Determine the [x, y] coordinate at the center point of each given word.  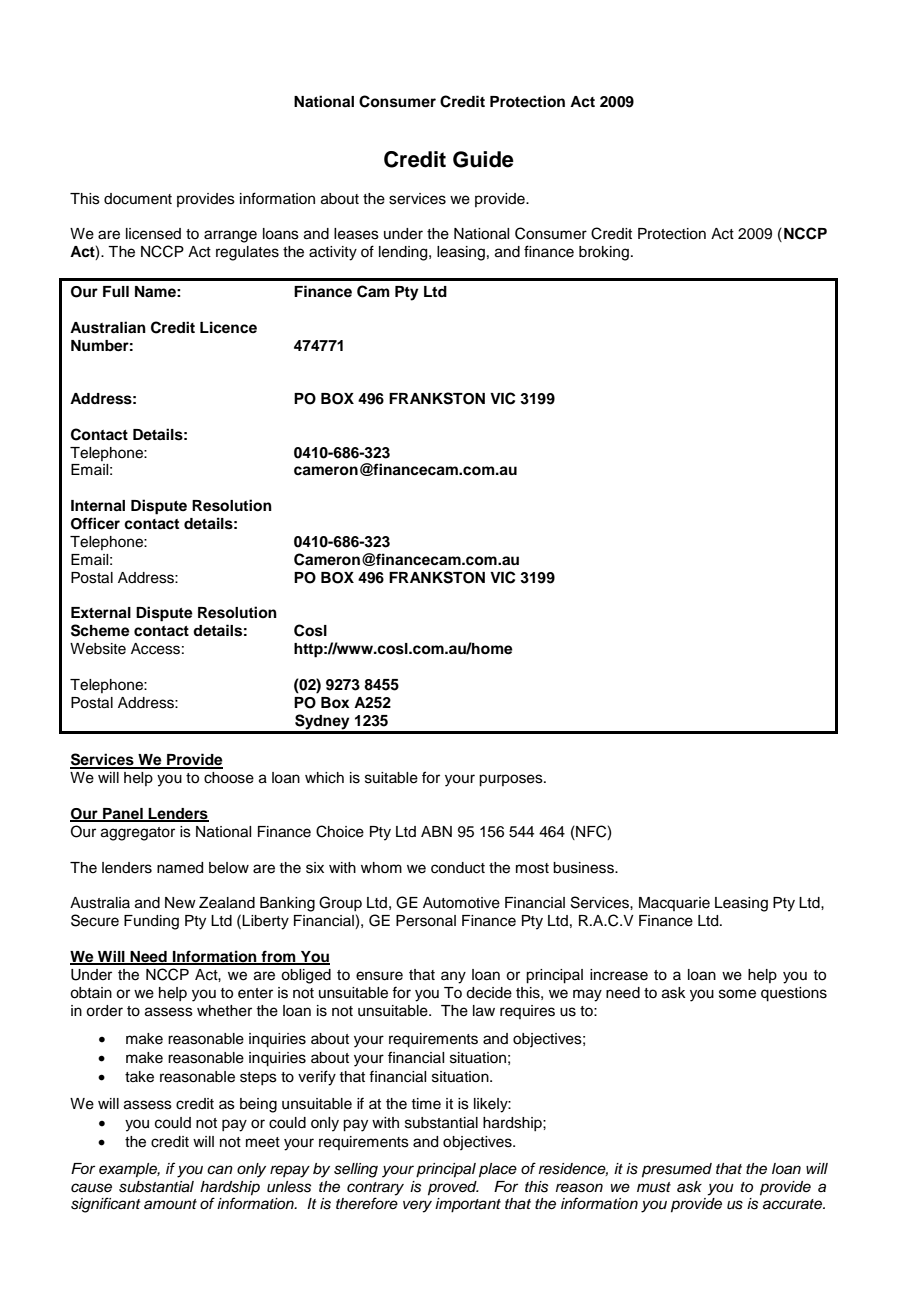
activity [333, 253]
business [584, 868]
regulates [247, 253]
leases [356, 234]
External [101, 613]
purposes [512, 780]
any [453, 977]
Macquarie [674, 904]
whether [224, 1011]
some [737, 994]
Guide [483, 159]
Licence [228, 327]
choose [229, 778]
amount [170, 1204]
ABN [436, 831]
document [138, 199]
